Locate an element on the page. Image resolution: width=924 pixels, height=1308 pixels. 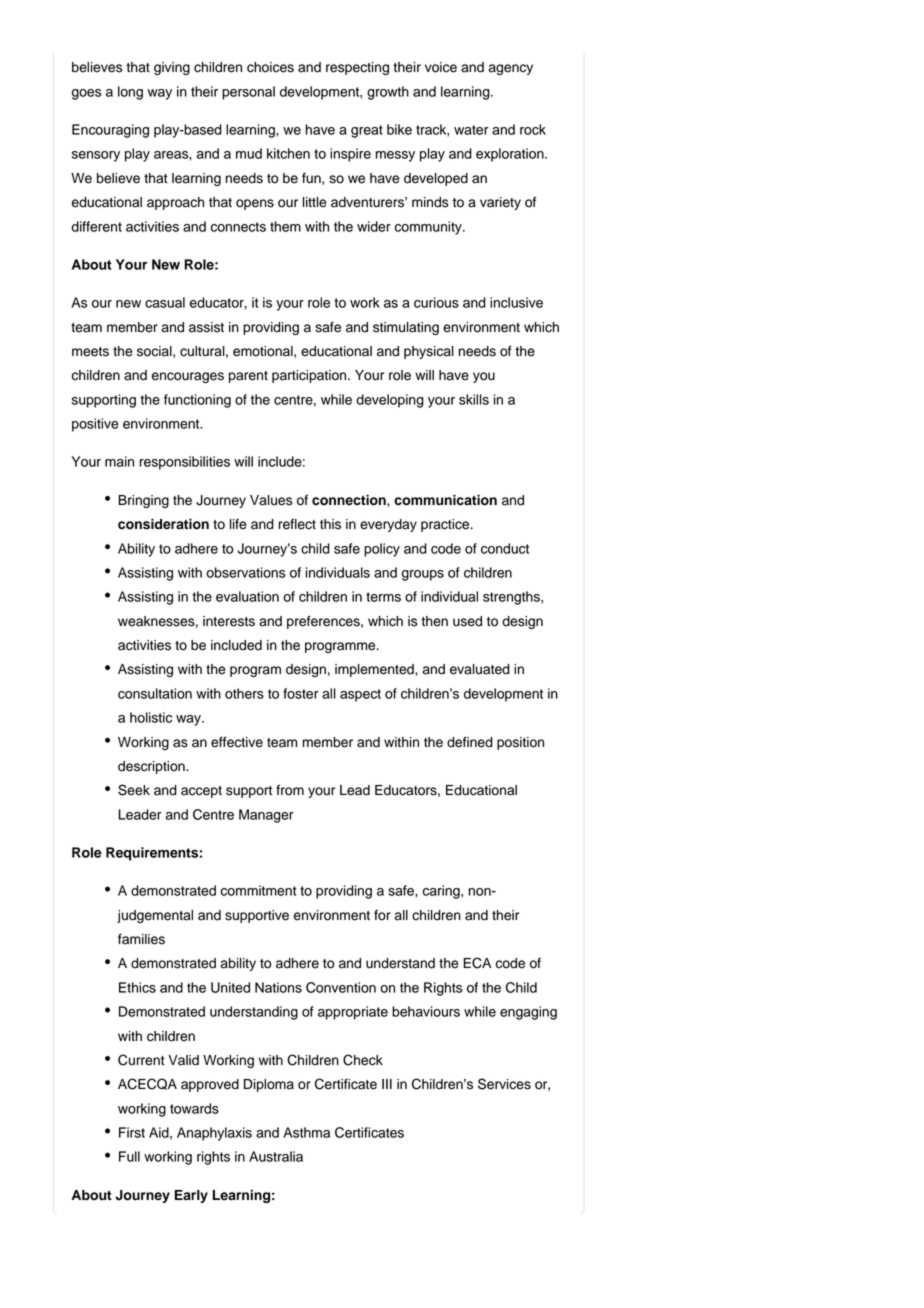
Full is located at coordinates (129, 1156).
